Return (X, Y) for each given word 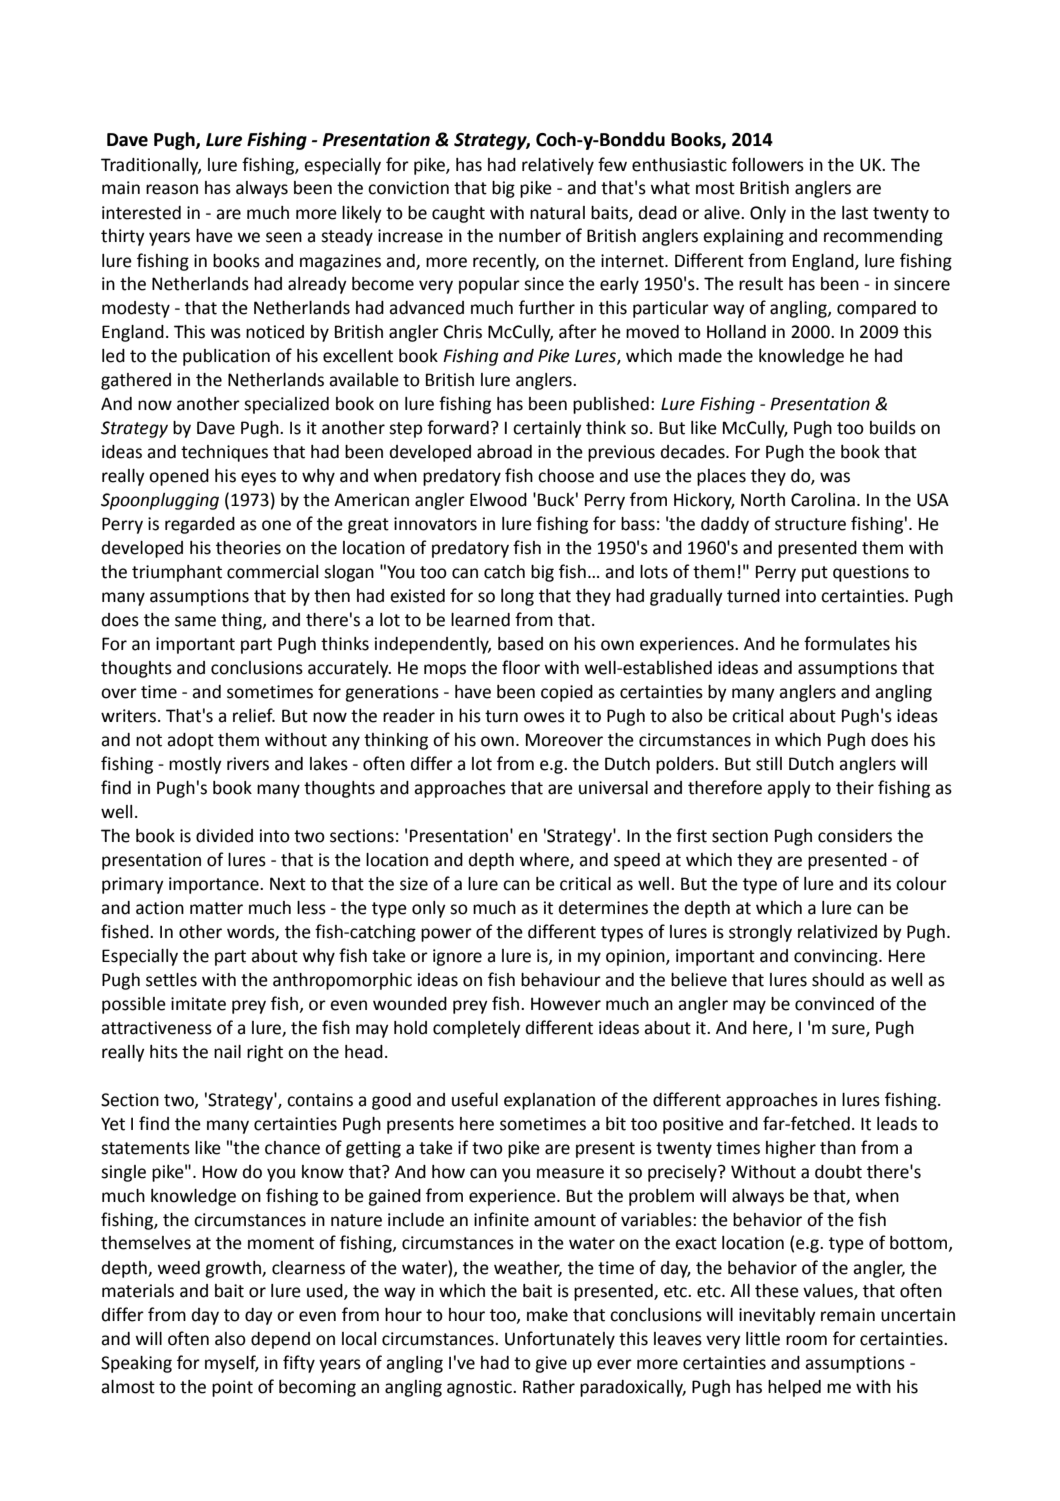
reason (172, 189)
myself (232, 1364)
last (855, 213)
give (551, 1364)
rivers (248, 764)
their (855, 788)
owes (544, 717)
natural (557, 213)
